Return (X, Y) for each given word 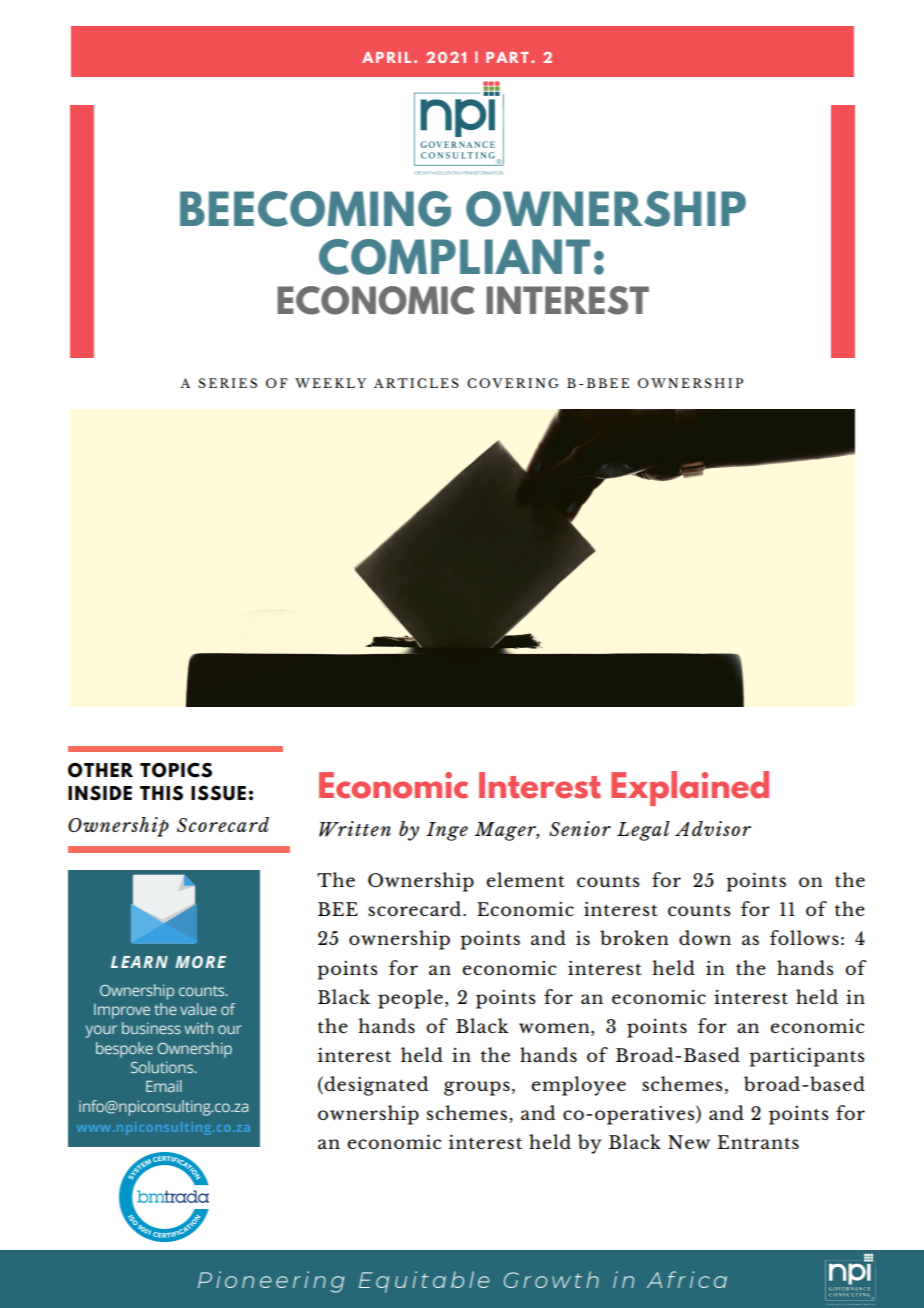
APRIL (386, 57)
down (705, 937)
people (410, 999)
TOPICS (176, 770)
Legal (643, 831)
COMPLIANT (454, 257)
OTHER (100, 770)
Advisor (713, 828)
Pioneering (271, 1282)
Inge (447, 831)
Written (355, 829)
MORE (201, 962)
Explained (690, 788)
